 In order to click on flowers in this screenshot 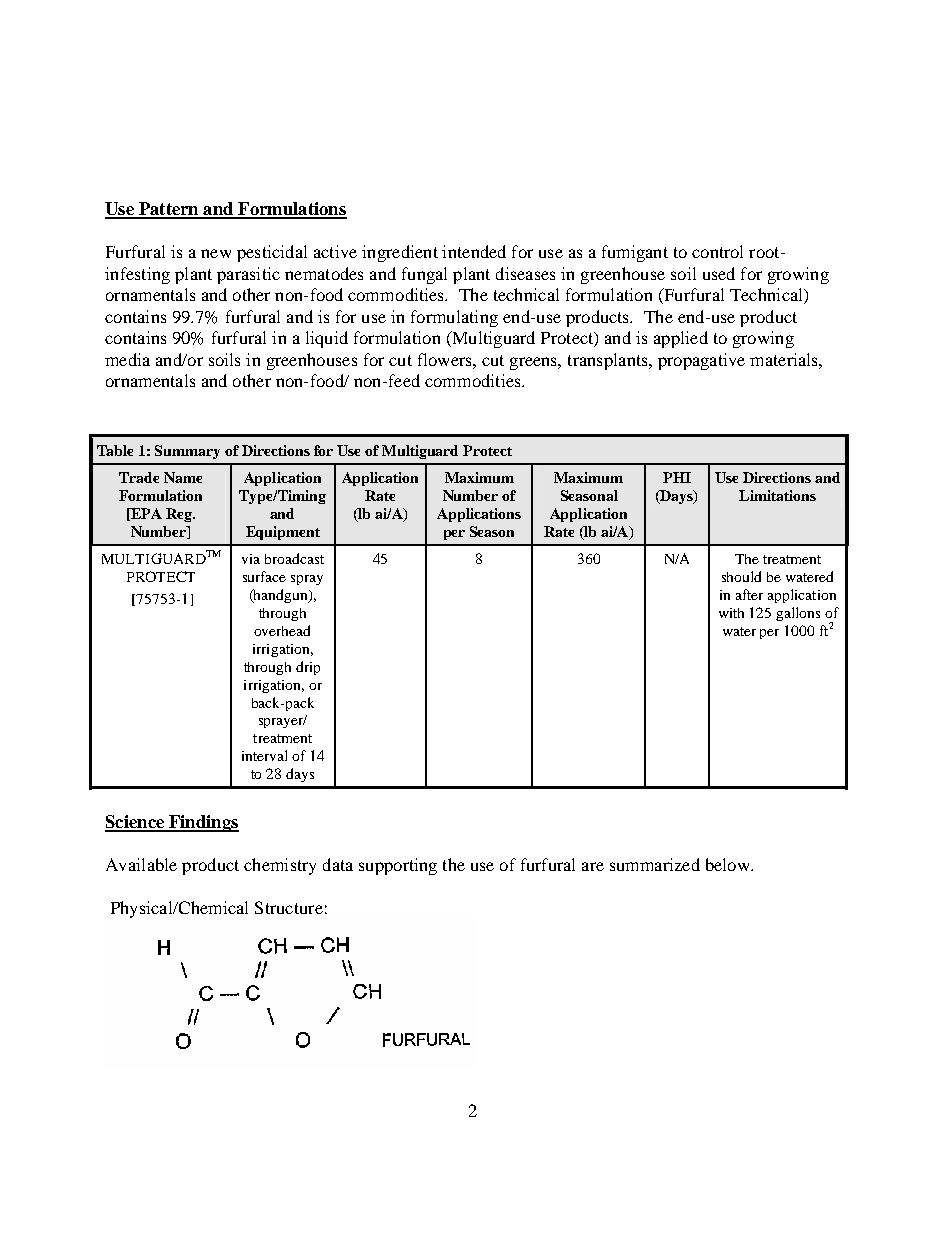, I will do `click(446, 359)`.
